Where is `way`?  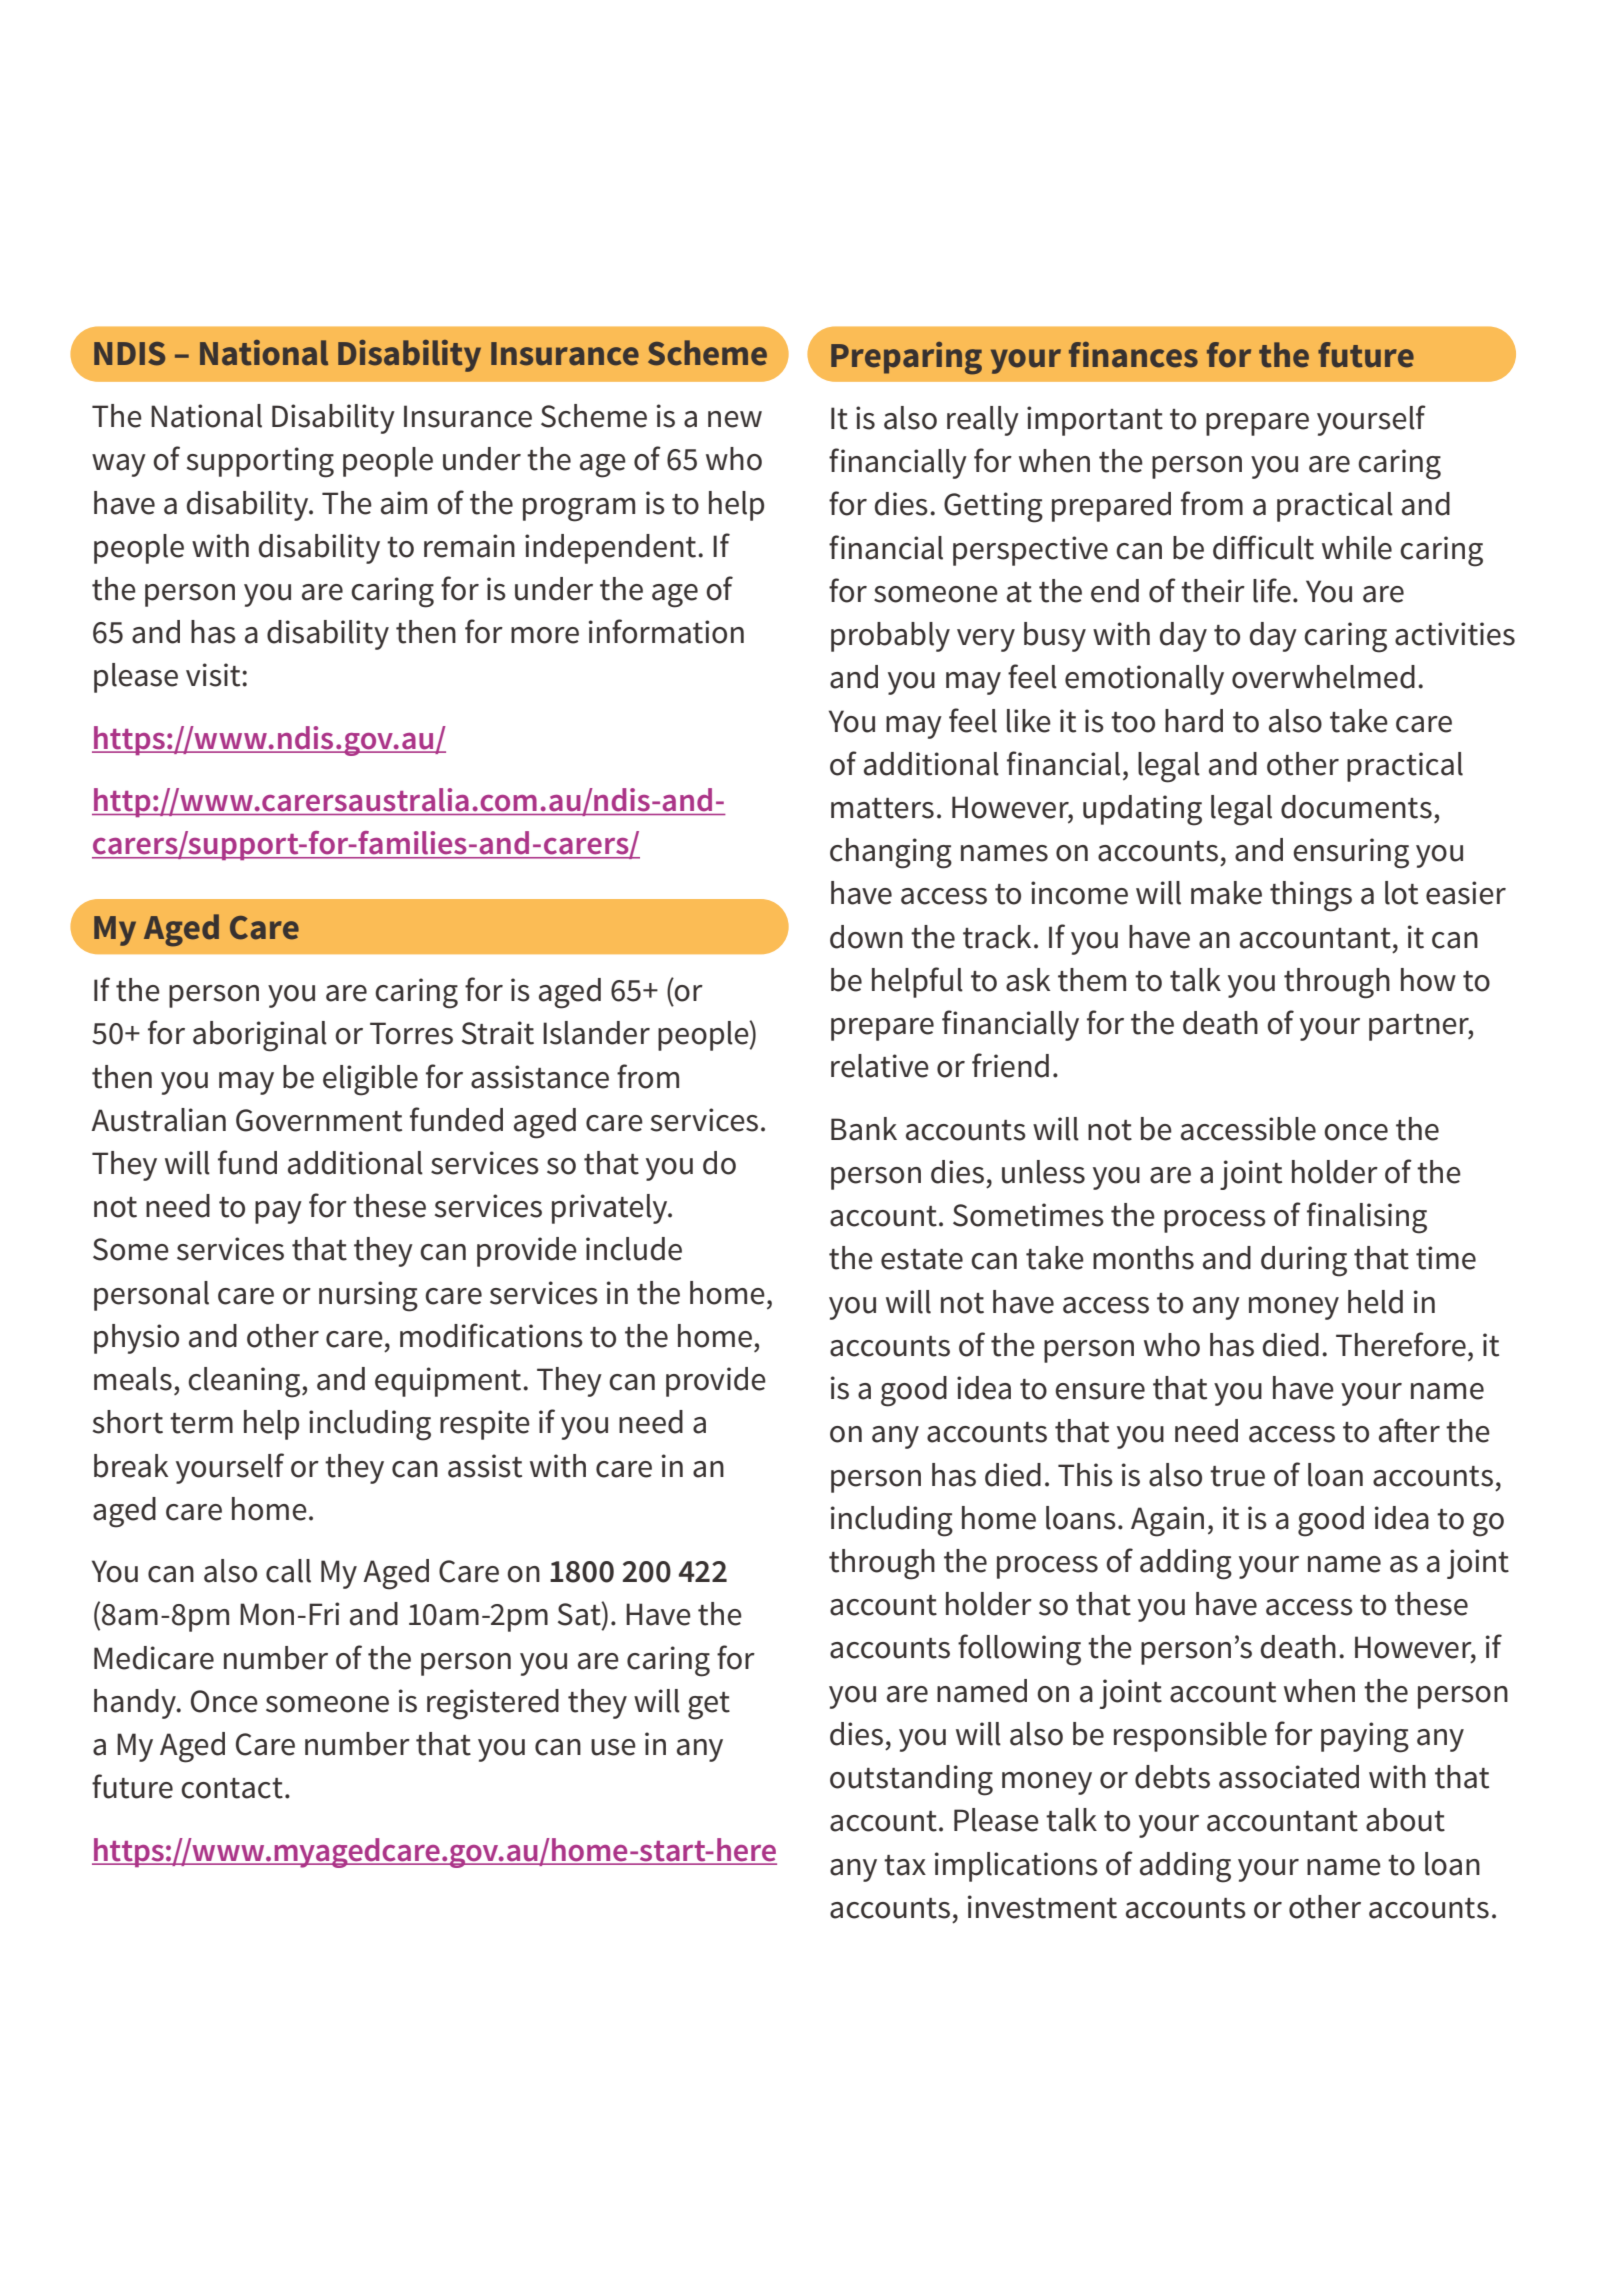 way is located at coordinates (119, 465).
